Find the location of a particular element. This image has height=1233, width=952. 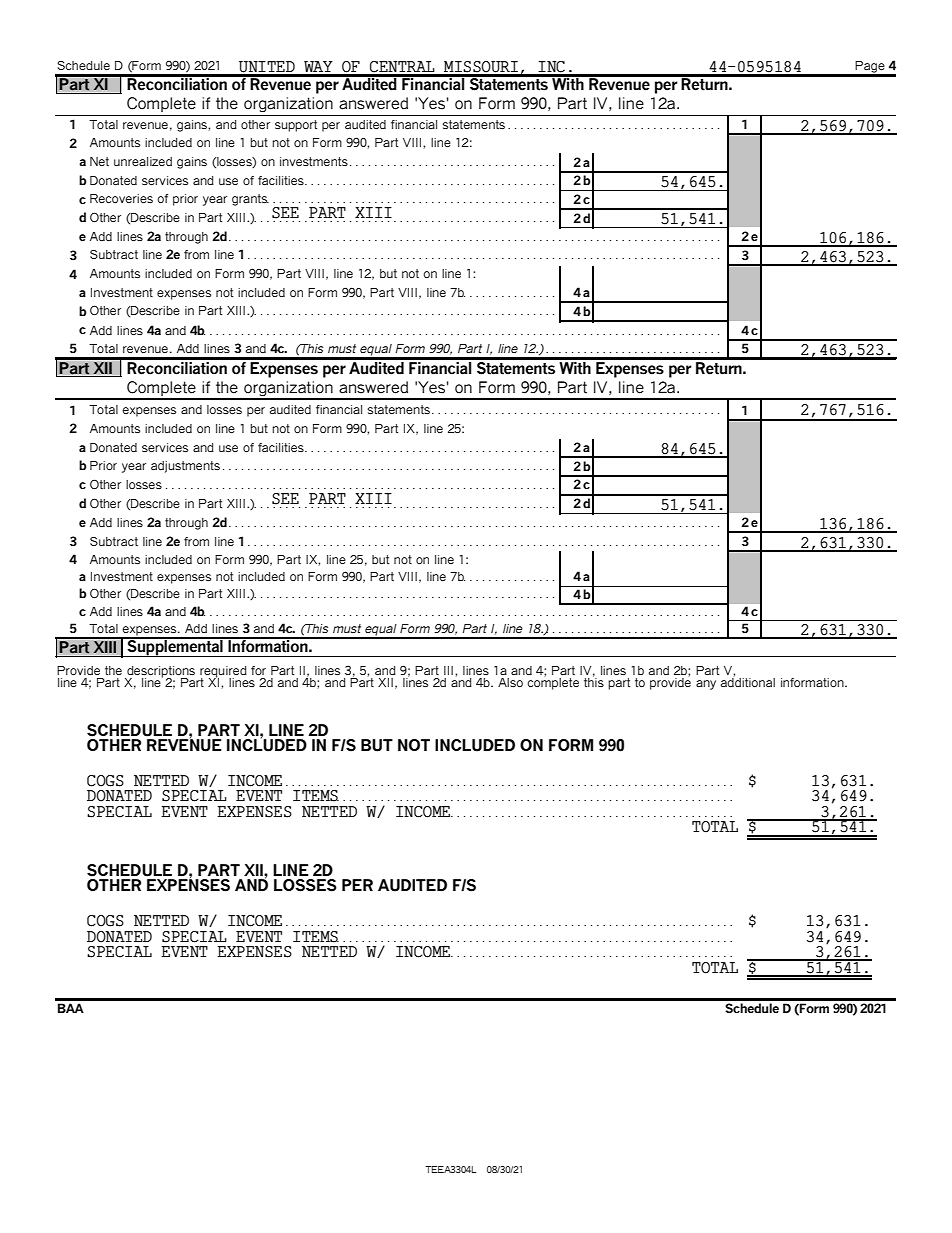

Also is located at coordinates (510, 682).
